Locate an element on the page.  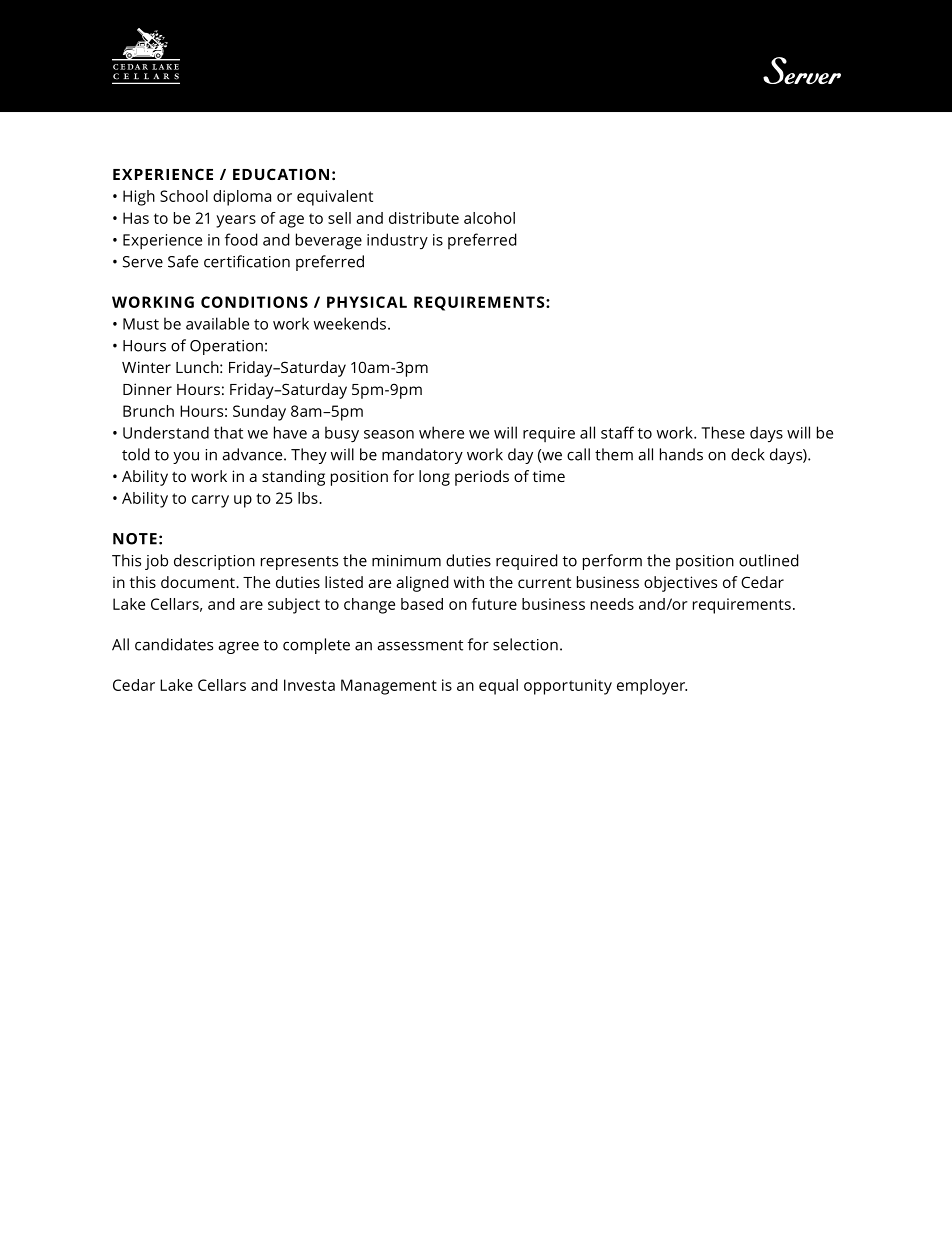
description is located at coordinates (214, 562).
